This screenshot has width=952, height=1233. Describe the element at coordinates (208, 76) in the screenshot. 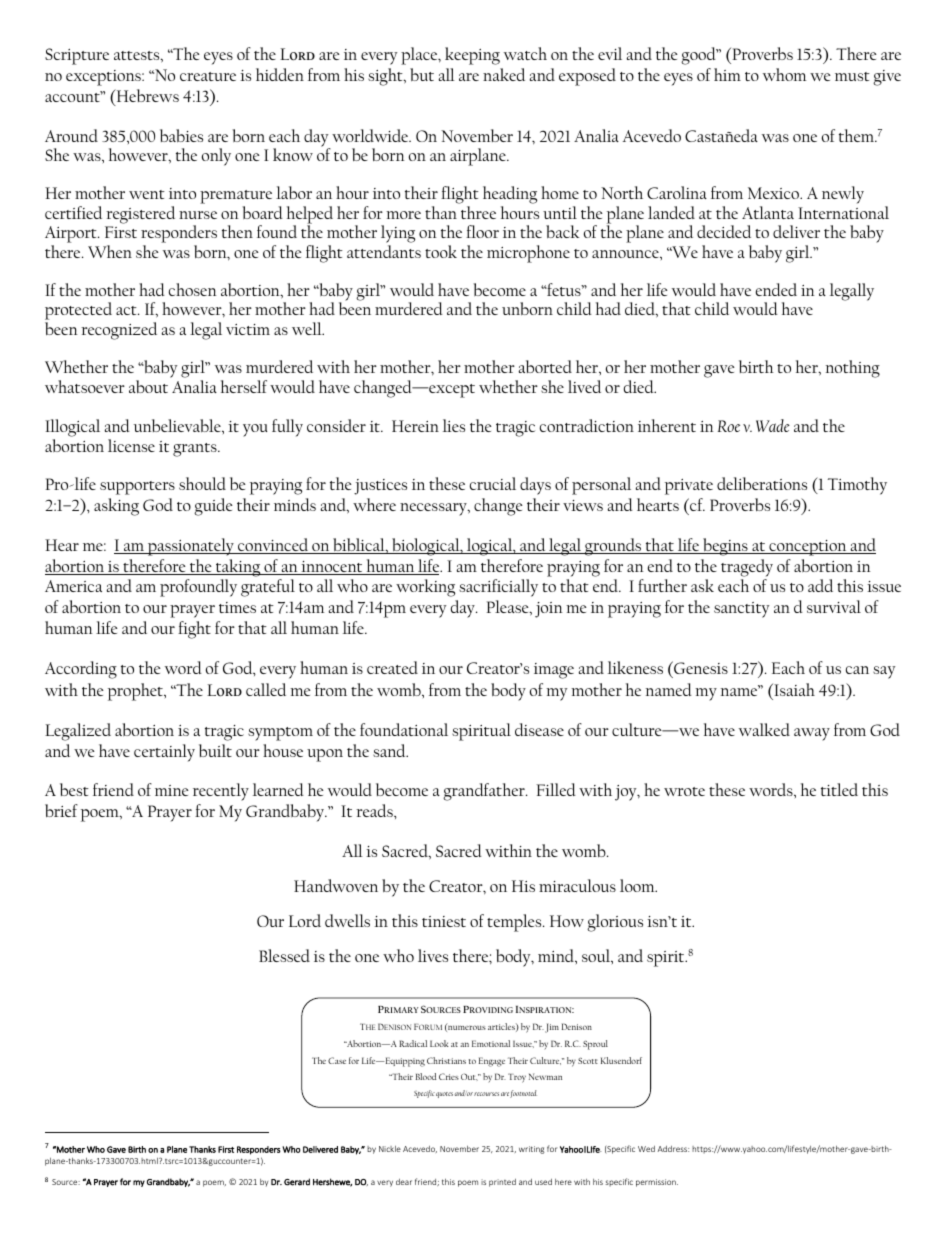

I see `creature` at that location.
